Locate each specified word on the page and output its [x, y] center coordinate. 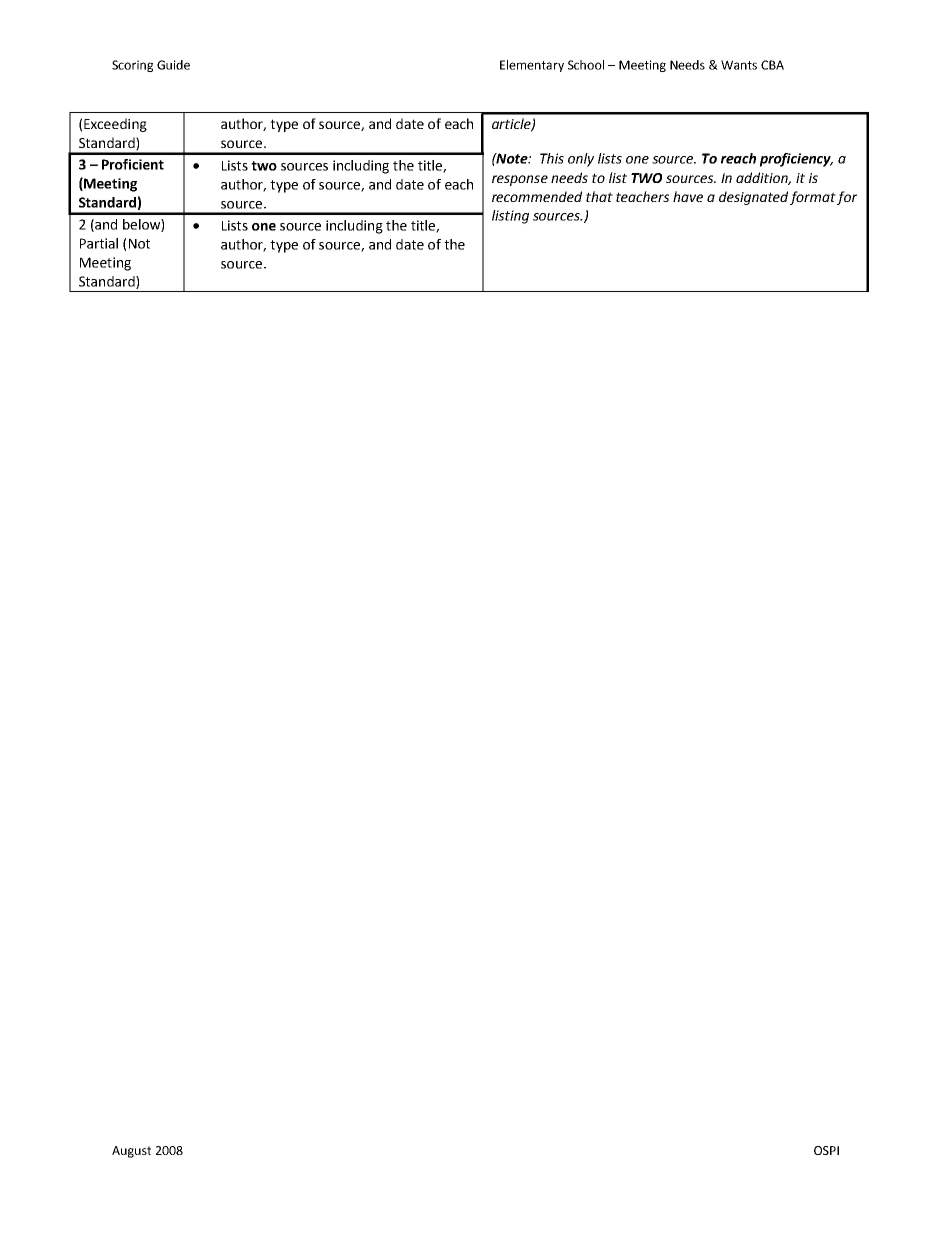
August [131, 1152]
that [599, 196]
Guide [173, 65]
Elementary [532, 66]
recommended [537, 196]
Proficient [133, 164]
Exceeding [115, 125]
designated [753, 198]
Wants [739, 65]
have [688, 196]
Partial [99, 243]
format [813, 198]
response [520, 180]
